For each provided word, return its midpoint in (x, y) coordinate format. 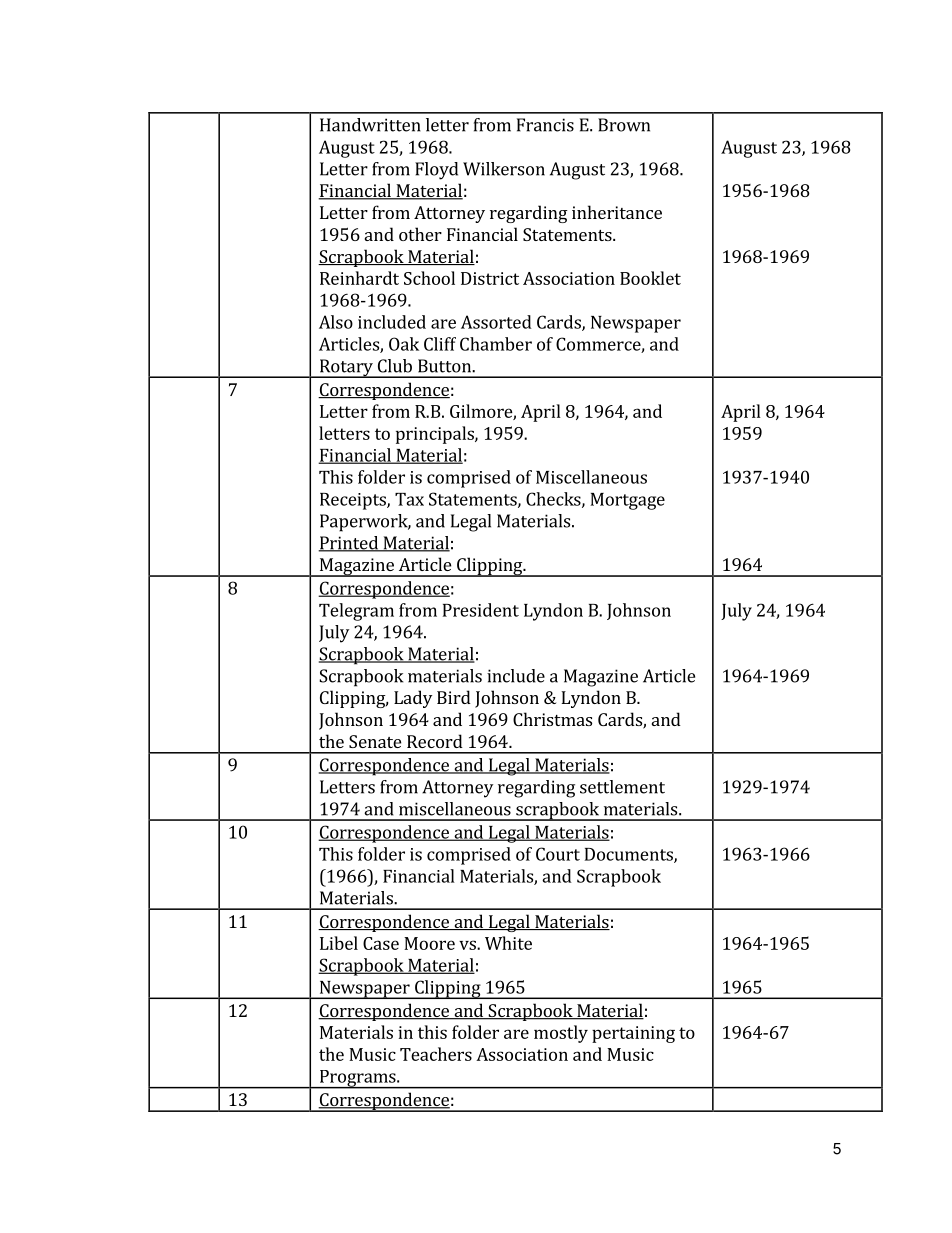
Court (558, 854)
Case (381, 943)
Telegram (356, 612)
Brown (624, 125)
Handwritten (370, 125)
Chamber (496, 344)
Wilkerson (504, 169)
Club (395, 366)
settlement (622, 787)
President (481, 610)
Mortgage (627, 501)
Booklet (650, 278)
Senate (375, 741)
